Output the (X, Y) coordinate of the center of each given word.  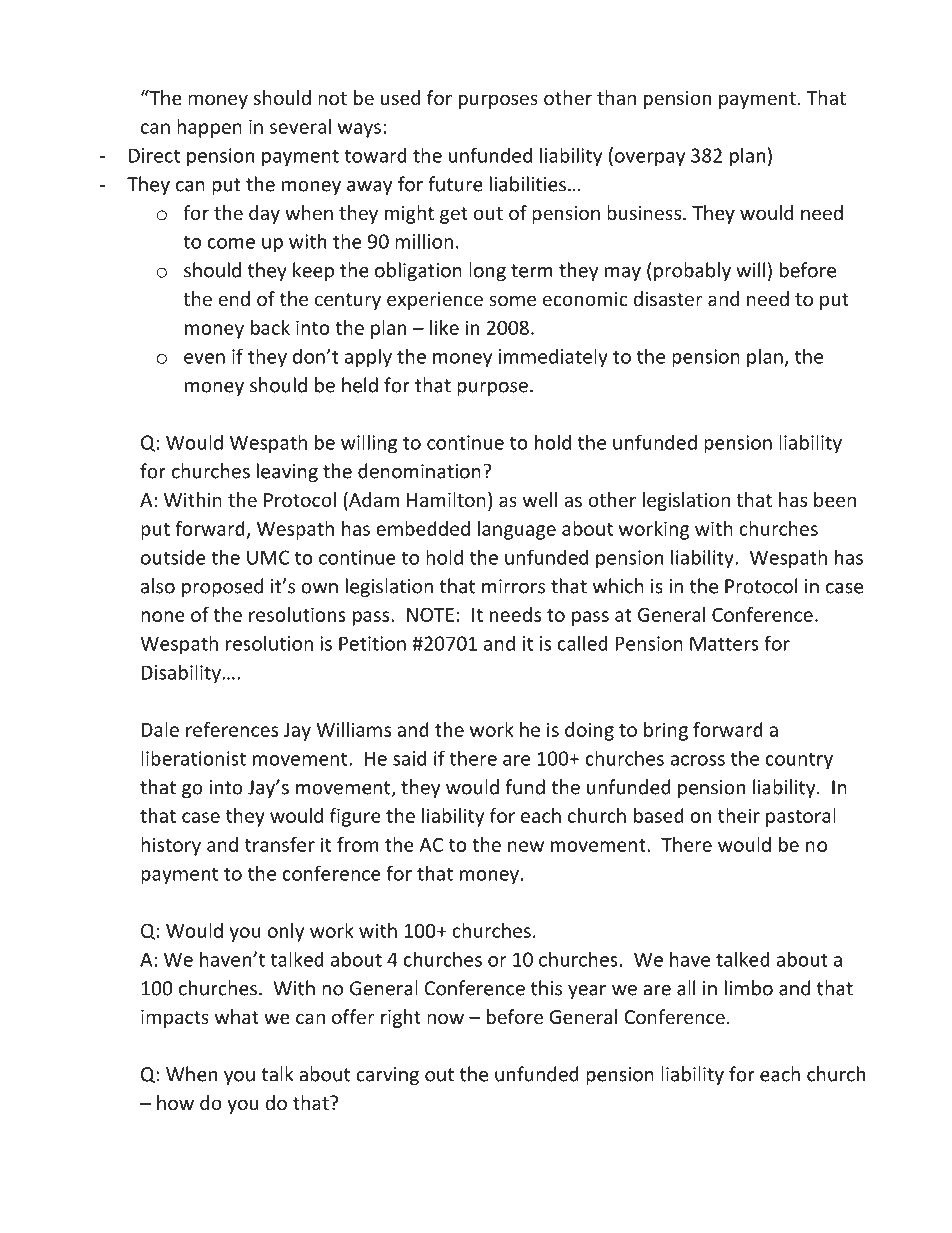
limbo (749, 988)
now (445, 1018)
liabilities (528, 184)
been (835, 499)
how (175, 1102)
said (409, 758)
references (232, 729)
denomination (419, 471)
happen (209, 128)
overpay (648, 159)
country (799, 761)
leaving (287, 472)
